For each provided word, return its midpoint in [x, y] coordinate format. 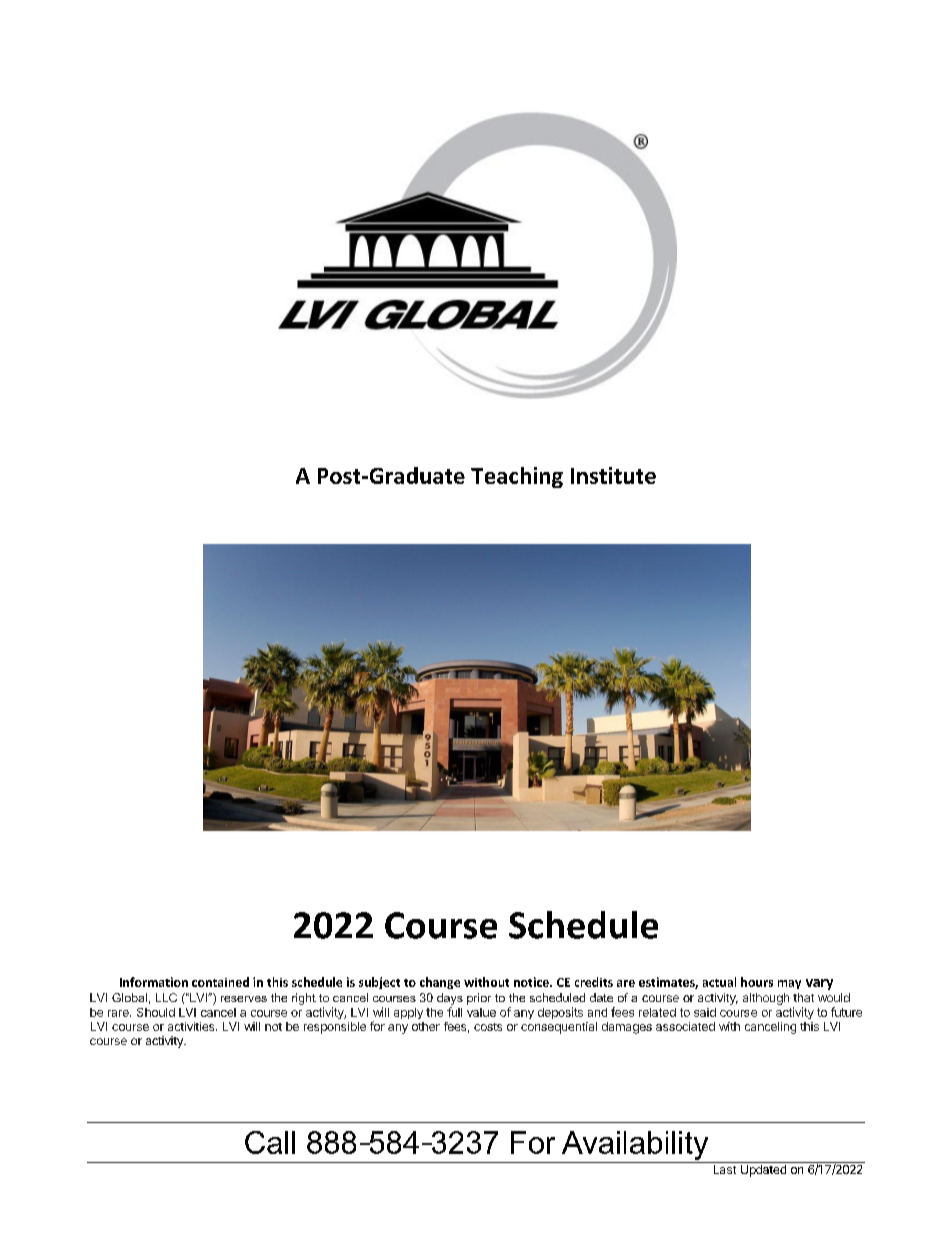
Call [270, 1142]
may [789, 984]
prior [479, 999]
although [766, 999]
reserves [244, 999]
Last [725, 1169]
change [440, 983]
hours [757, 982]
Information [154, 982]
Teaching [517, 477]
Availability [635, 1147]
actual [719, 982]
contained [220, 982]
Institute [613, 475]
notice [532, 982]
